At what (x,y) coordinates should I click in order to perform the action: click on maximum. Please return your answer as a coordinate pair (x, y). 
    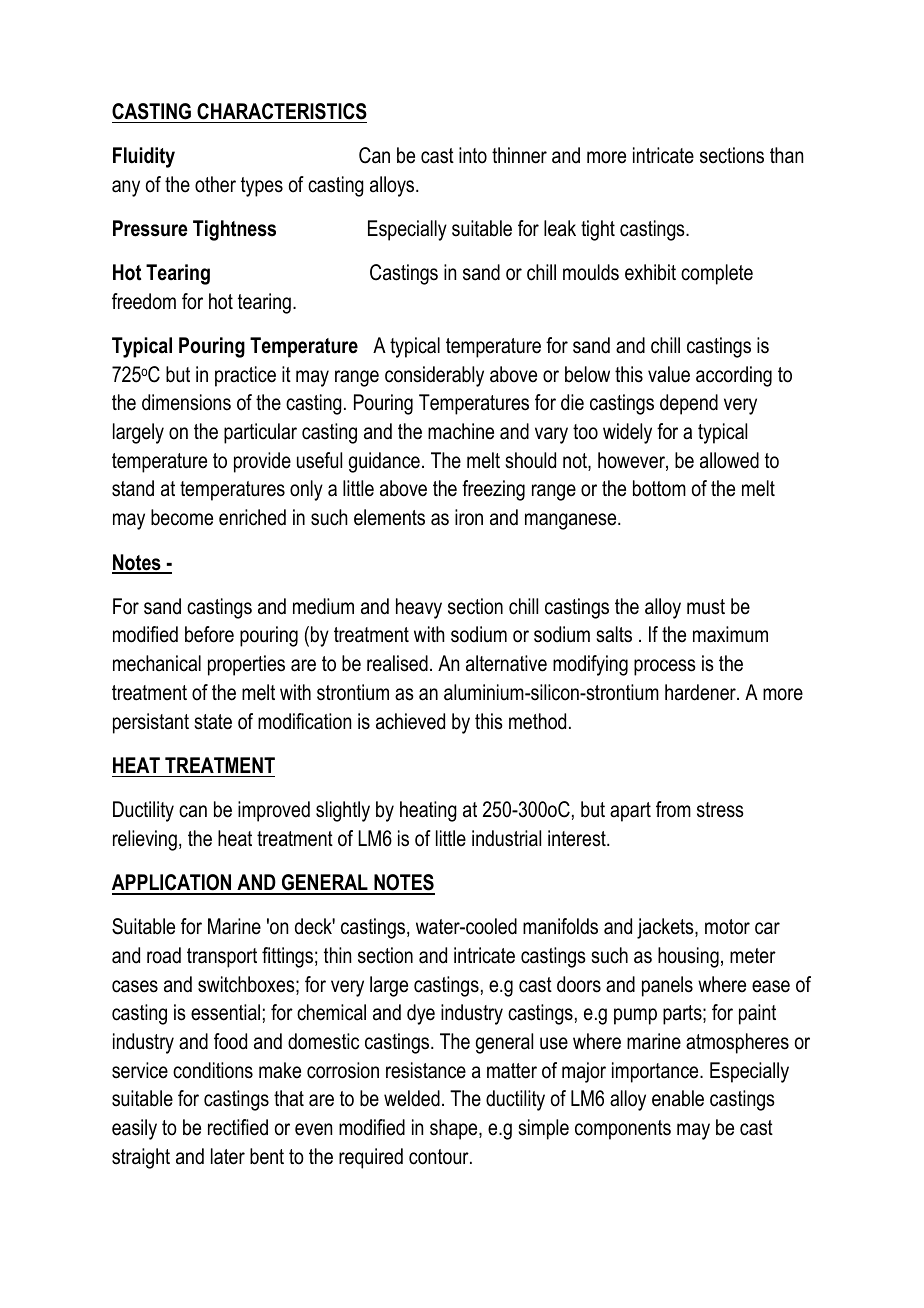
    Looking at the image, I should click on (730, 634).
